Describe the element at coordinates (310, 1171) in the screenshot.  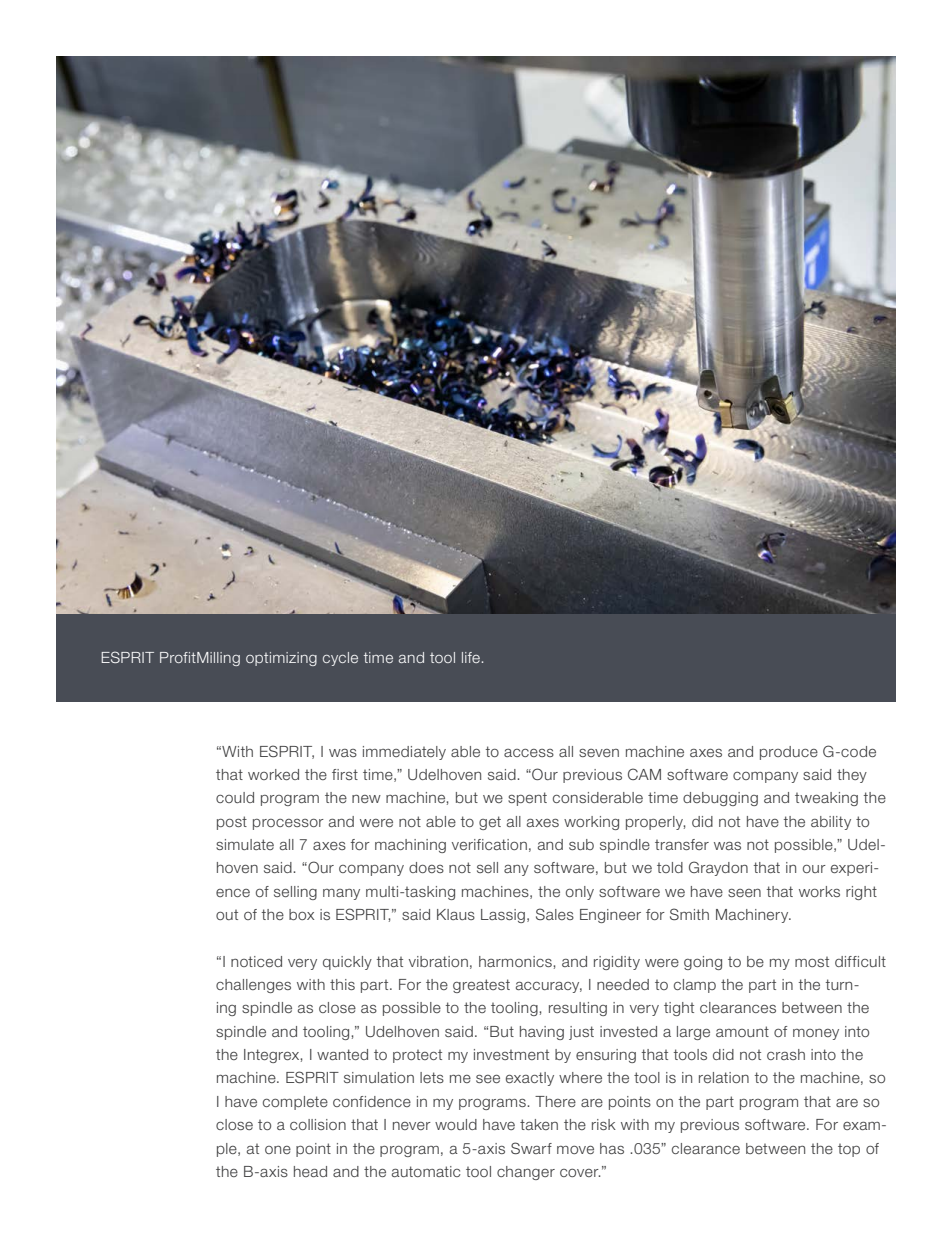
I see `head` at that location.
